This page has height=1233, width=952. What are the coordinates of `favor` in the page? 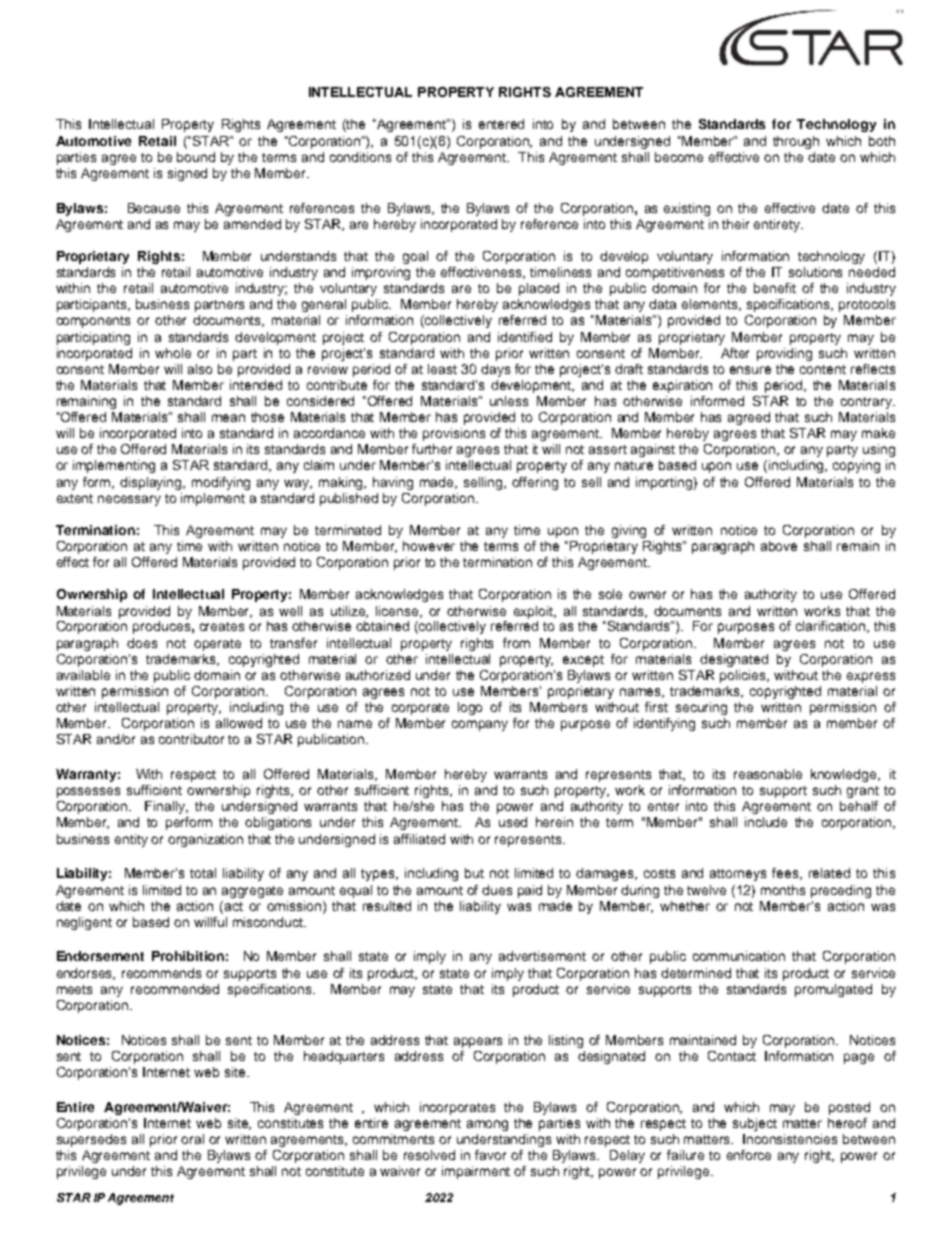 It's located at (490, 1155).
